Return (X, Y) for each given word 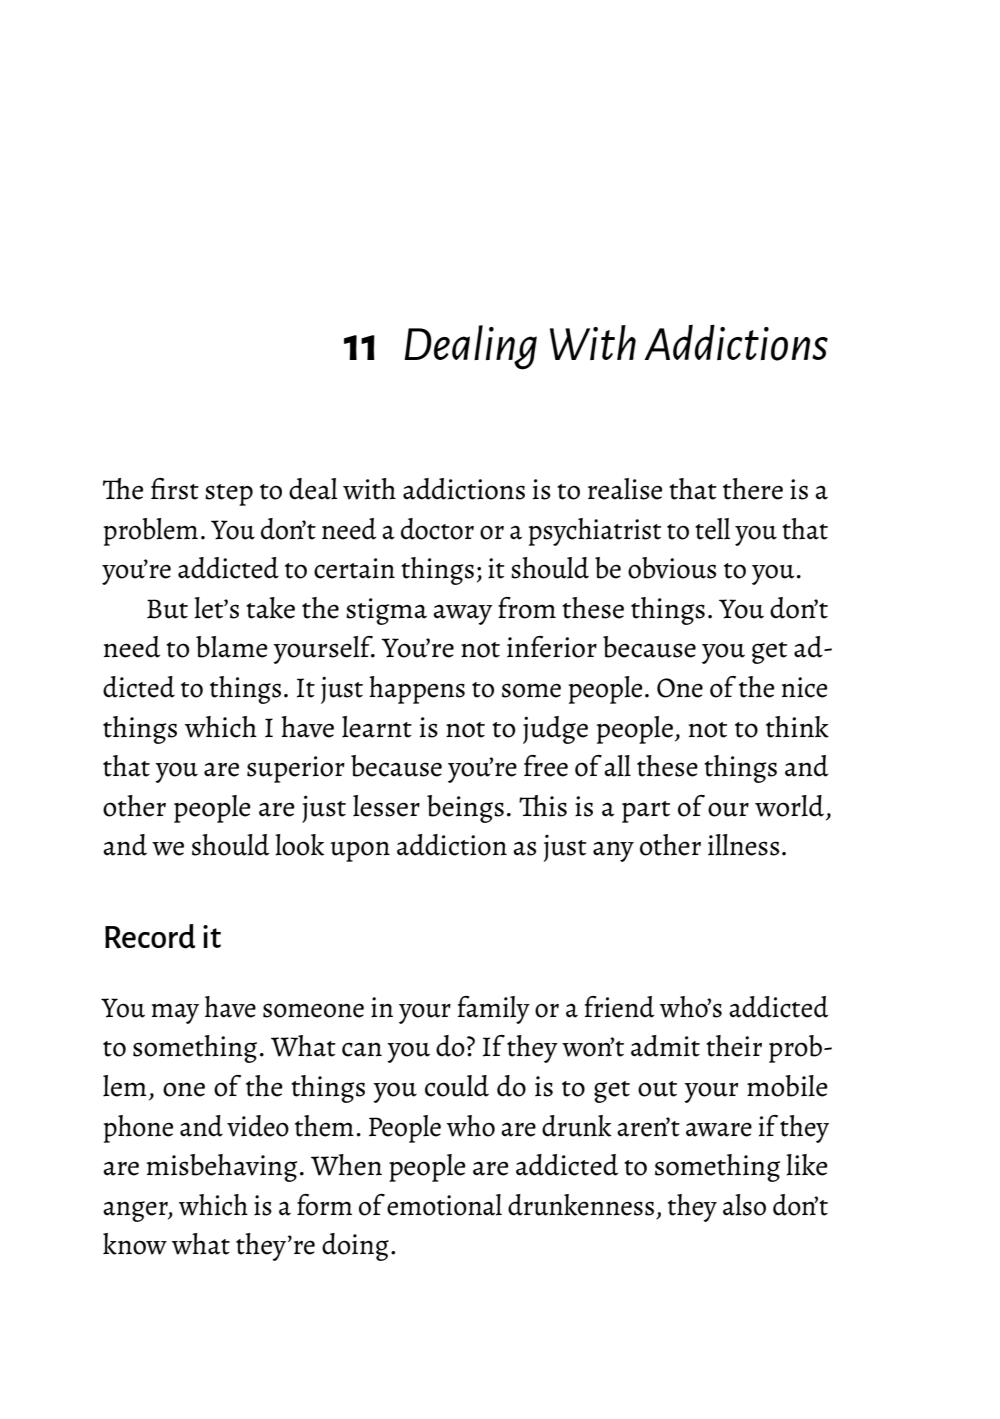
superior (296, 769)
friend (620, 1007)
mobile (787, 1086)
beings (465, 809)
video (258, 1126)
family (494, 1010)
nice (804, 687)
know (135, 1244)
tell (712, 529)
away (462, 614)
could (457, 1086)
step (229, 495)
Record (150, 936)
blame (232, 647)
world (789, 806)
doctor (437, 529)
